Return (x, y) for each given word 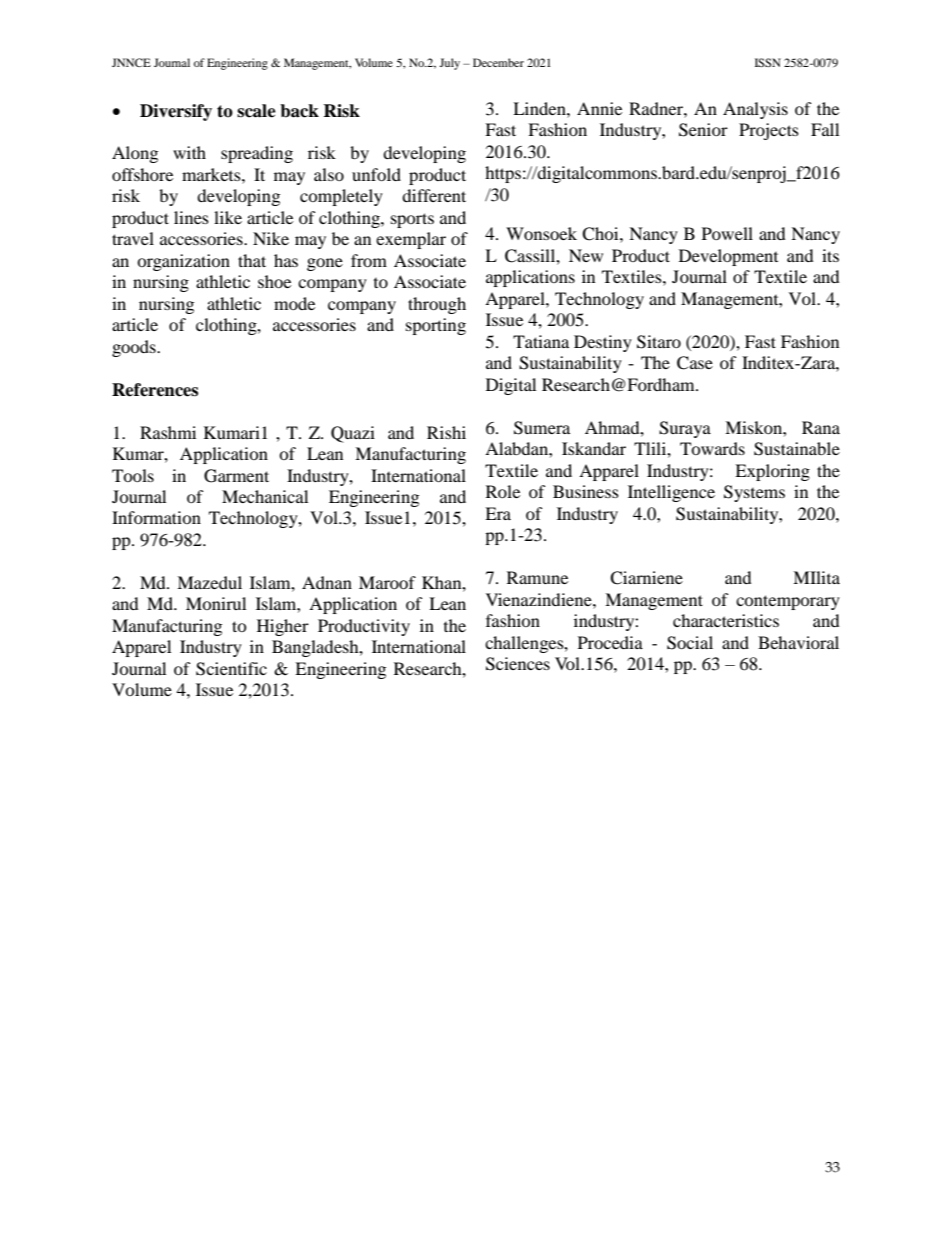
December (498, 62)
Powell (727, 233)
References (155, 390)
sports (412, 220)
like (228, 217)
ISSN (768, 62)
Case (695, 363)
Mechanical (265, 496)
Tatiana (541, 341)
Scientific (231, 669)
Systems (754, 493)
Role (503, 491)
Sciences (518, 664)
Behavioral (798, 642)
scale (256, 111)
